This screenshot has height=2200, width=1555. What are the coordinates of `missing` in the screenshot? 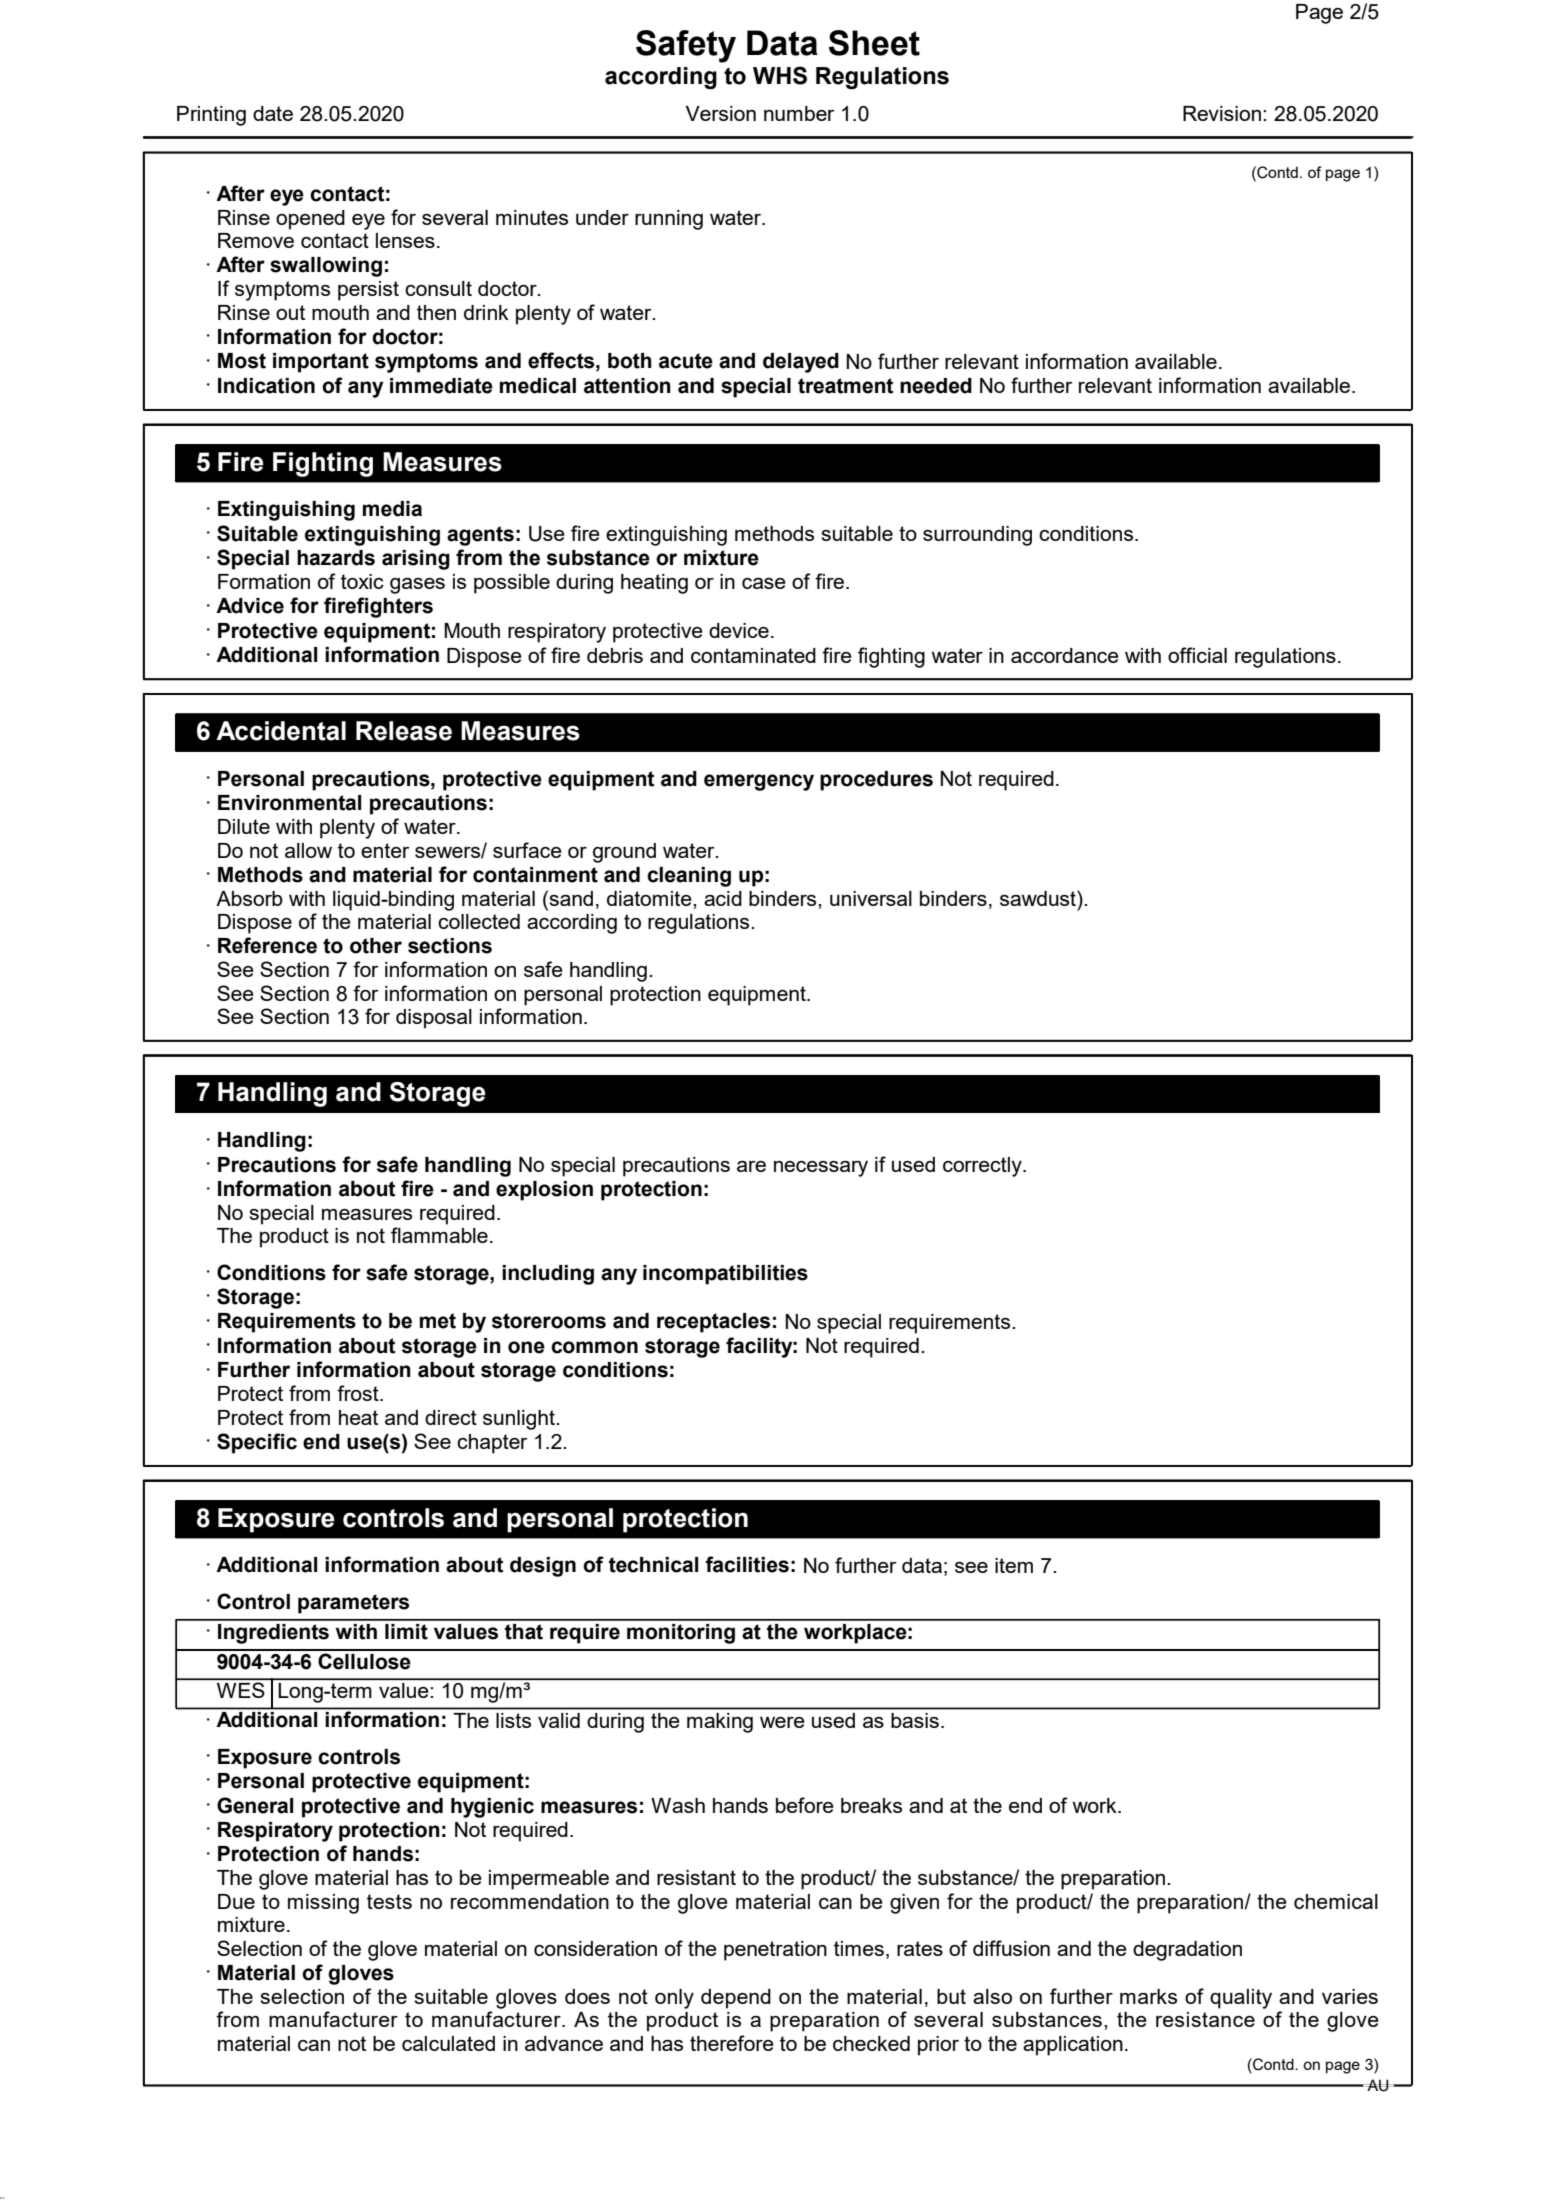 It's located at (323, 1904).
